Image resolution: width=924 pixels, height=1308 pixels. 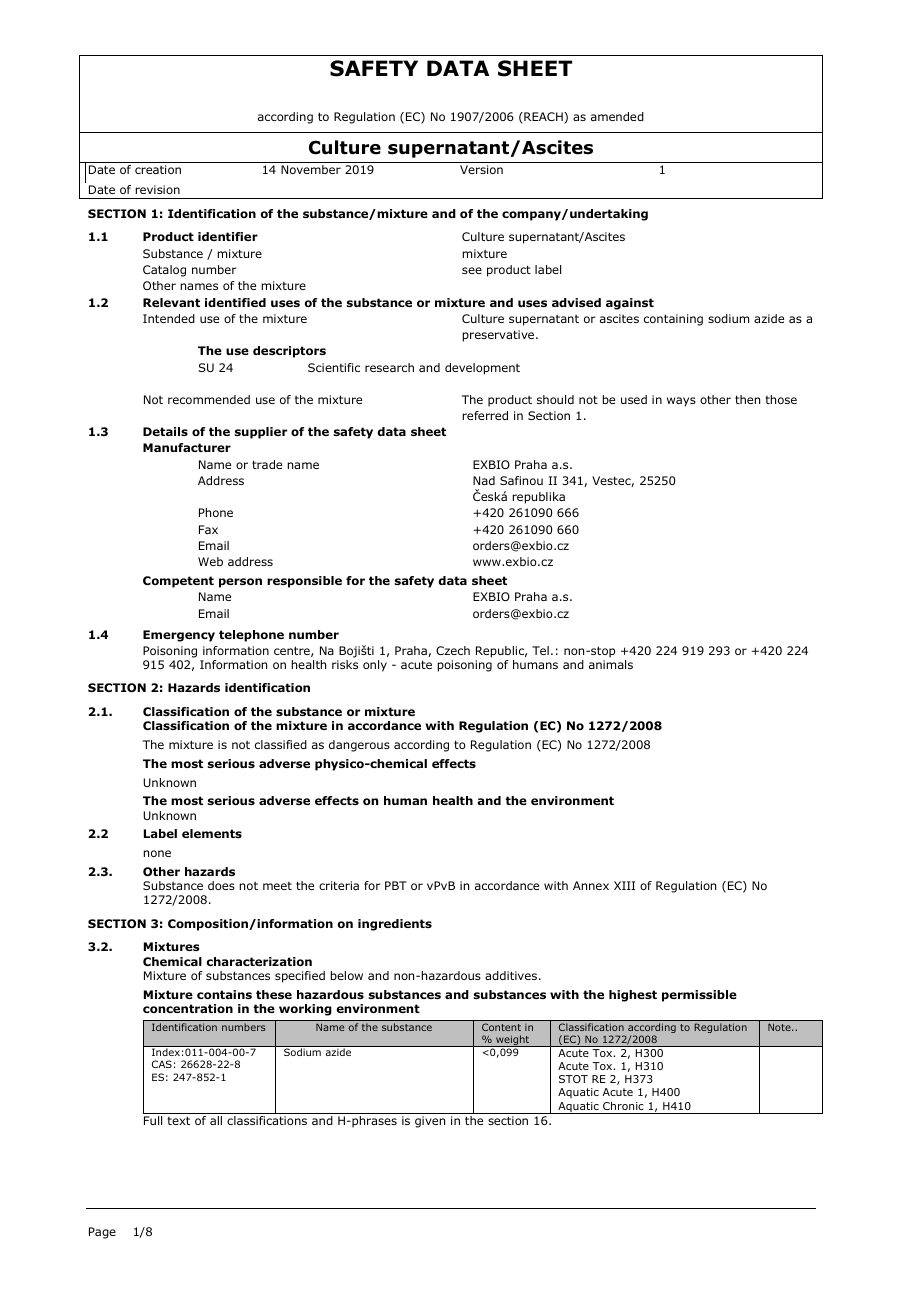 I want to click on animals, so click(x=611, y=664).
